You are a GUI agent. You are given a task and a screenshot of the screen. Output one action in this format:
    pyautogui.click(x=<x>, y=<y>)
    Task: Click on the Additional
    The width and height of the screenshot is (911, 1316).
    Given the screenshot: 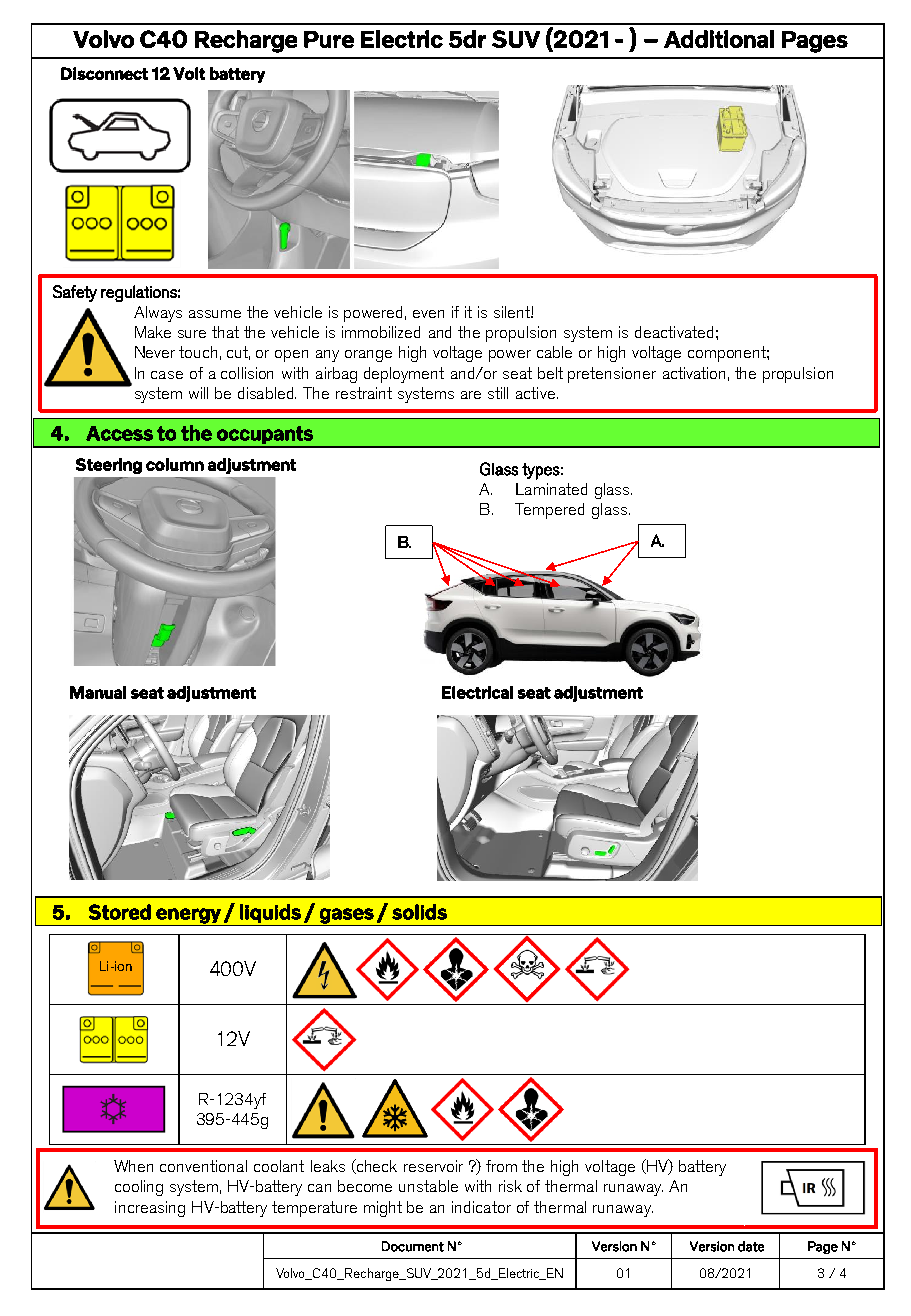 What is the action you would take?
    pyautogui.click(x=719, y=39)
